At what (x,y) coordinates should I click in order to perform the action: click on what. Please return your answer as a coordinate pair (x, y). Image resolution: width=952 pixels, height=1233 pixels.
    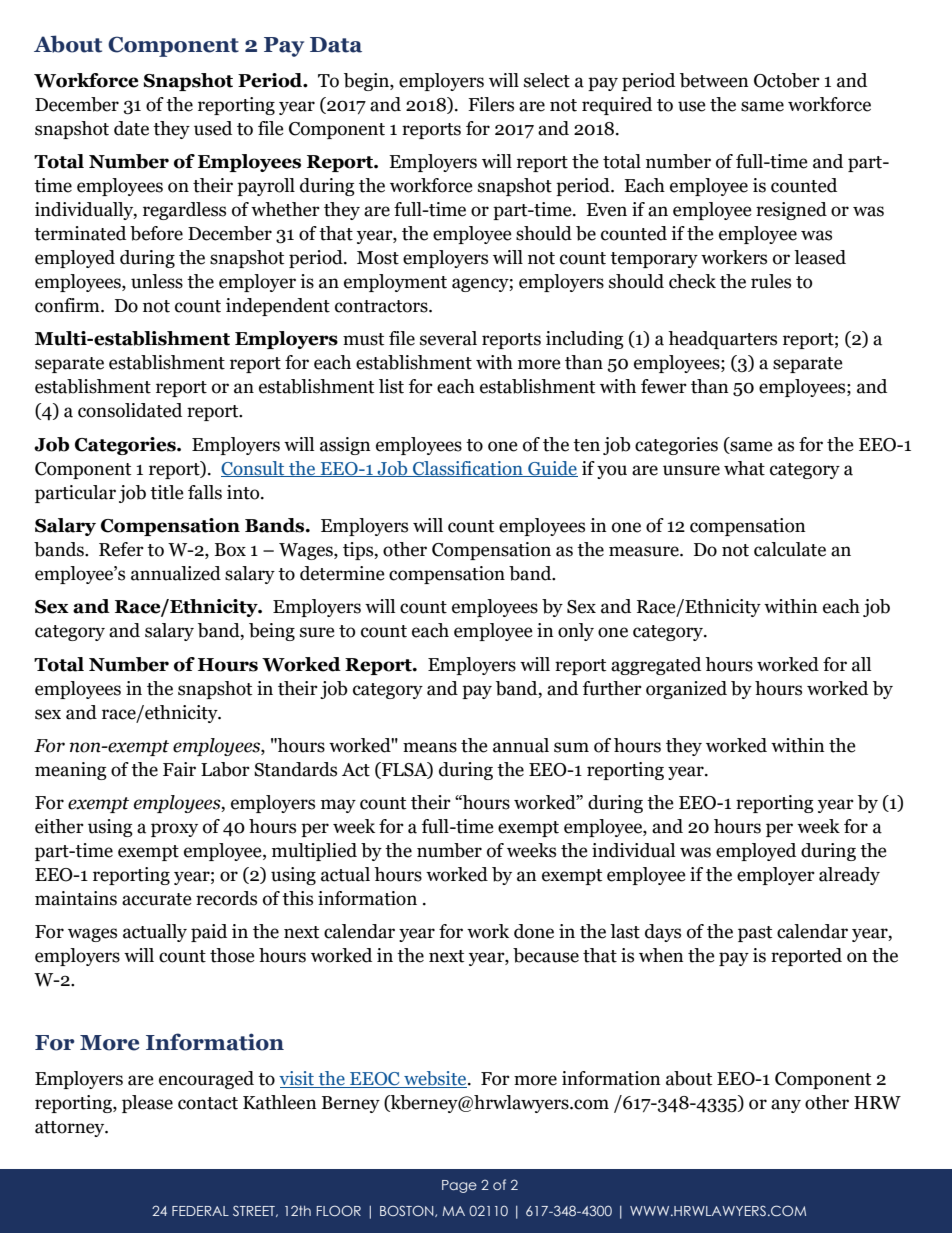
    Looking at the image, I should click on (744, 468).
